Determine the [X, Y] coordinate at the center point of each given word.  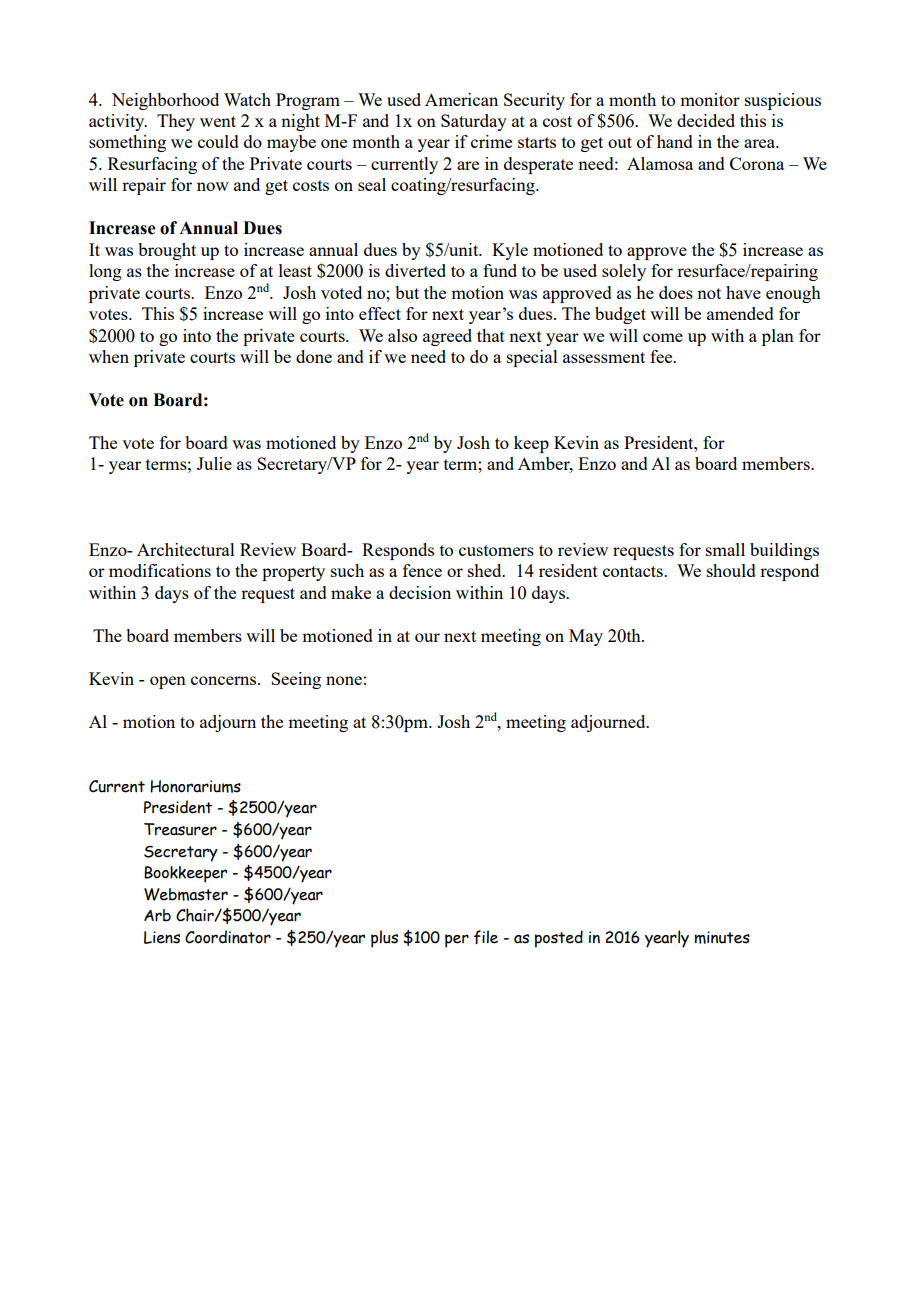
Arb [157, 915]
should [731, 570]
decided [706, 120]
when [109, 356]
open [168, 682]
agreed [447, 337]
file [486, 937]
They [176, 122]
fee [662, 356]
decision [420, 592]
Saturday [474, 122]
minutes [722, 937]
